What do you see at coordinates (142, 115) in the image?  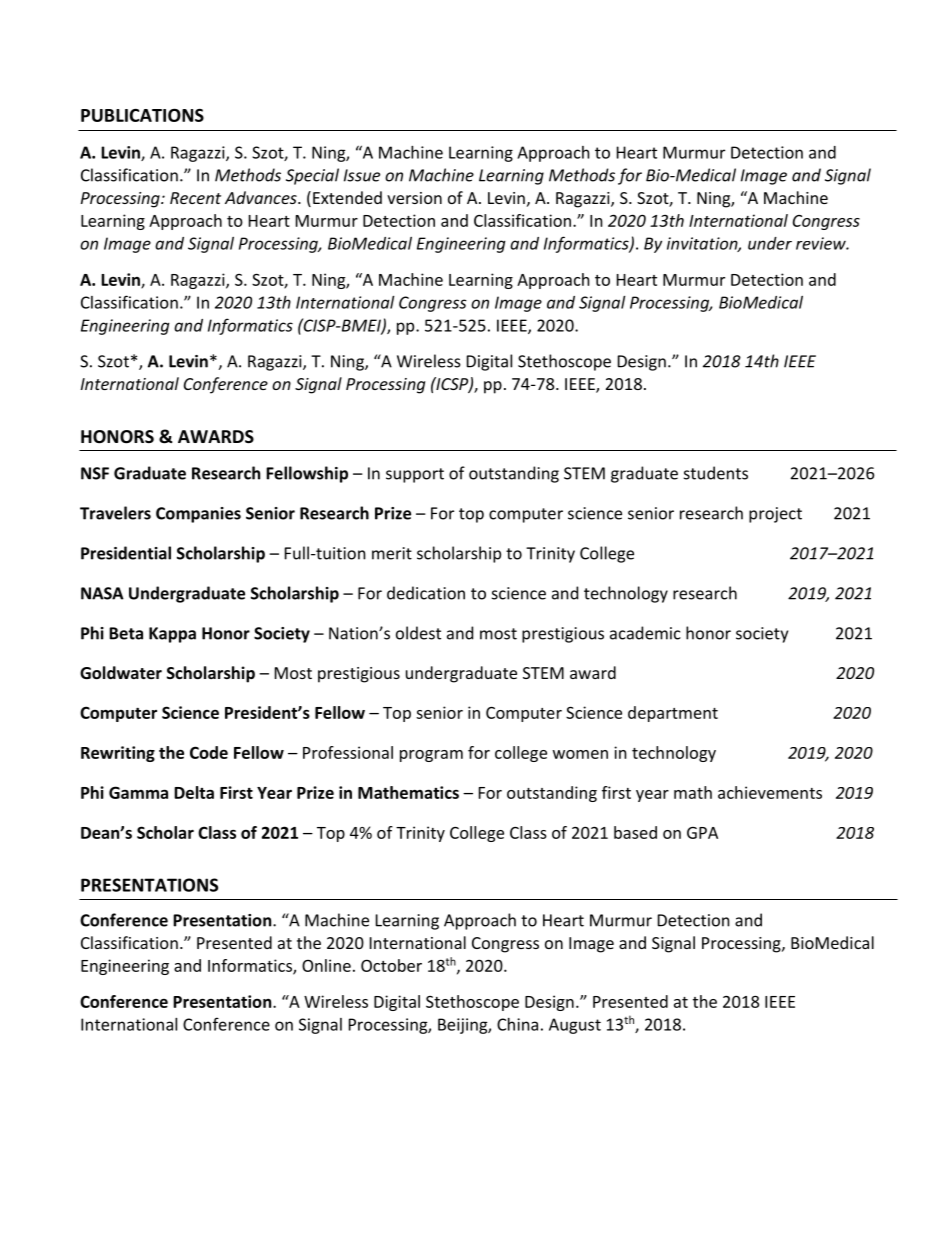 I see `PUBLICATIONS` at bounding box center [142, 115].
